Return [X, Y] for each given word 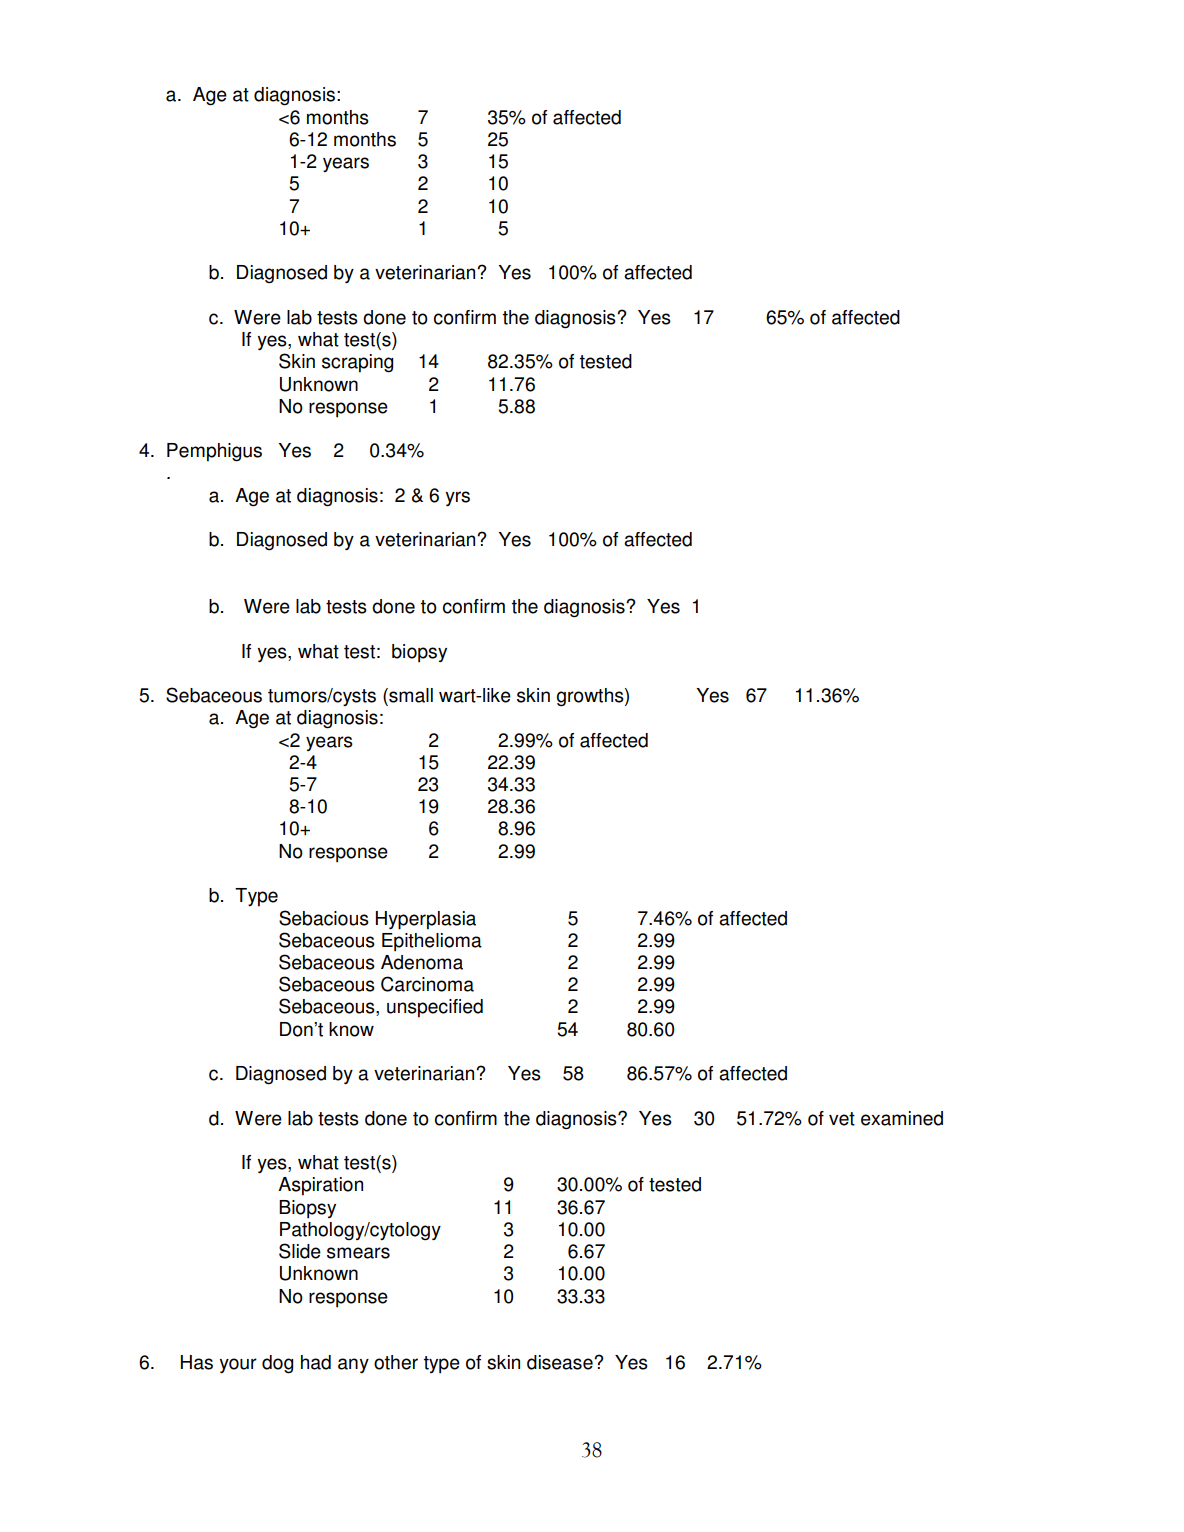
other [396, 1362]
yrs [457, 498]
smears [358, 1253]
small [410, 696]
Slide [300, 1251]
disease [561, 1362]
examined [902, 1118]
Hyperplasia [426, 920]
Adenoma [422, 962]
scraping [357, 363]
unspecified [435, 1008]
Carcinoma [427, 984]
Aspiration [320, 1186]
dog [277, 1364]
